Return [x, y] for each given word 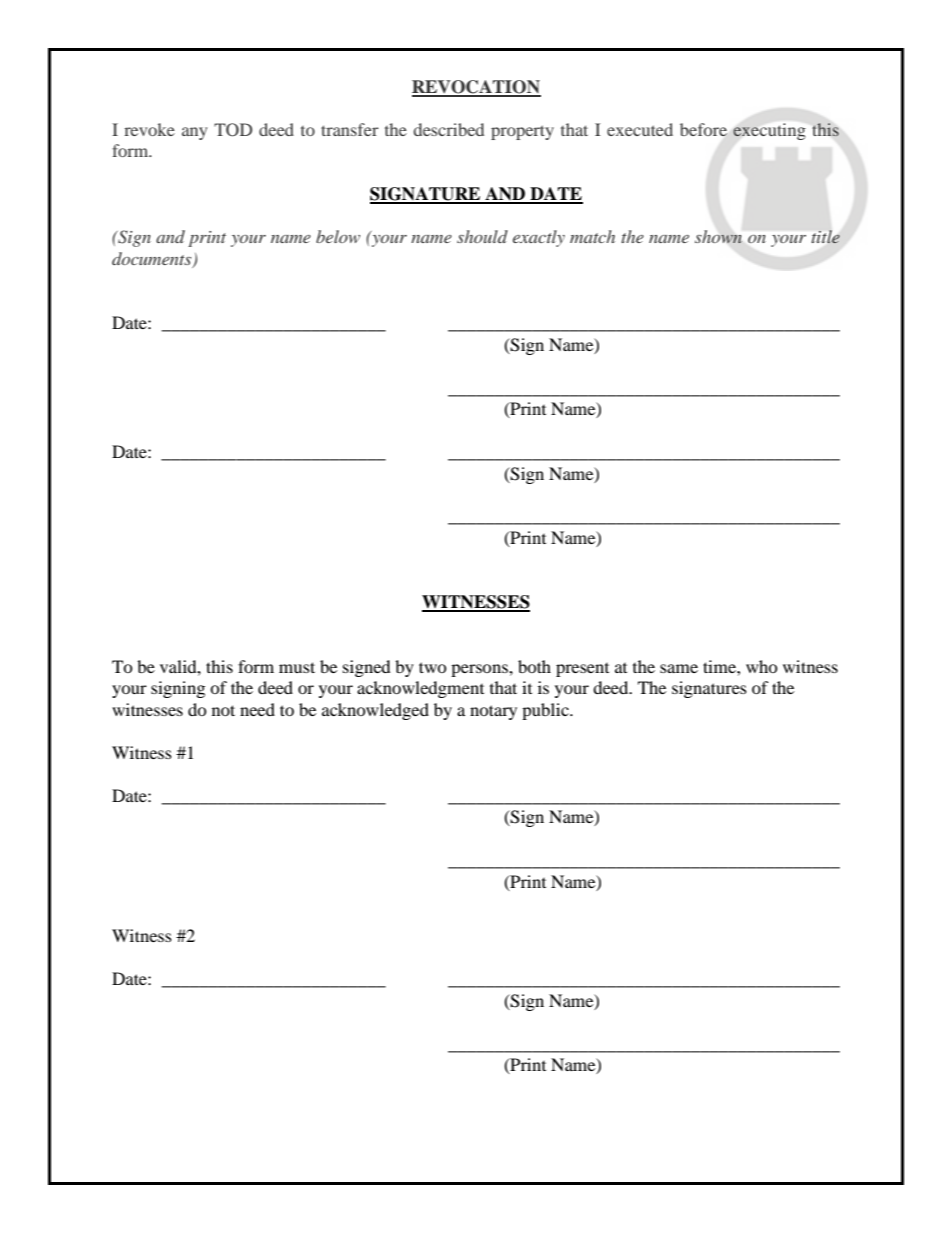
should [482, 236]
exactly [539, 238]
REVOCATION [476, 88]
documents [153, 259]
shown [718, 237]
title [826, 236]
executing [769, 131]
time [720, 666]
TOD [233, 130]
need [257, 709]
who [762, 666]
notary [493, 712]
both [534, 666]
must [297, 667]
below [338, 236]
